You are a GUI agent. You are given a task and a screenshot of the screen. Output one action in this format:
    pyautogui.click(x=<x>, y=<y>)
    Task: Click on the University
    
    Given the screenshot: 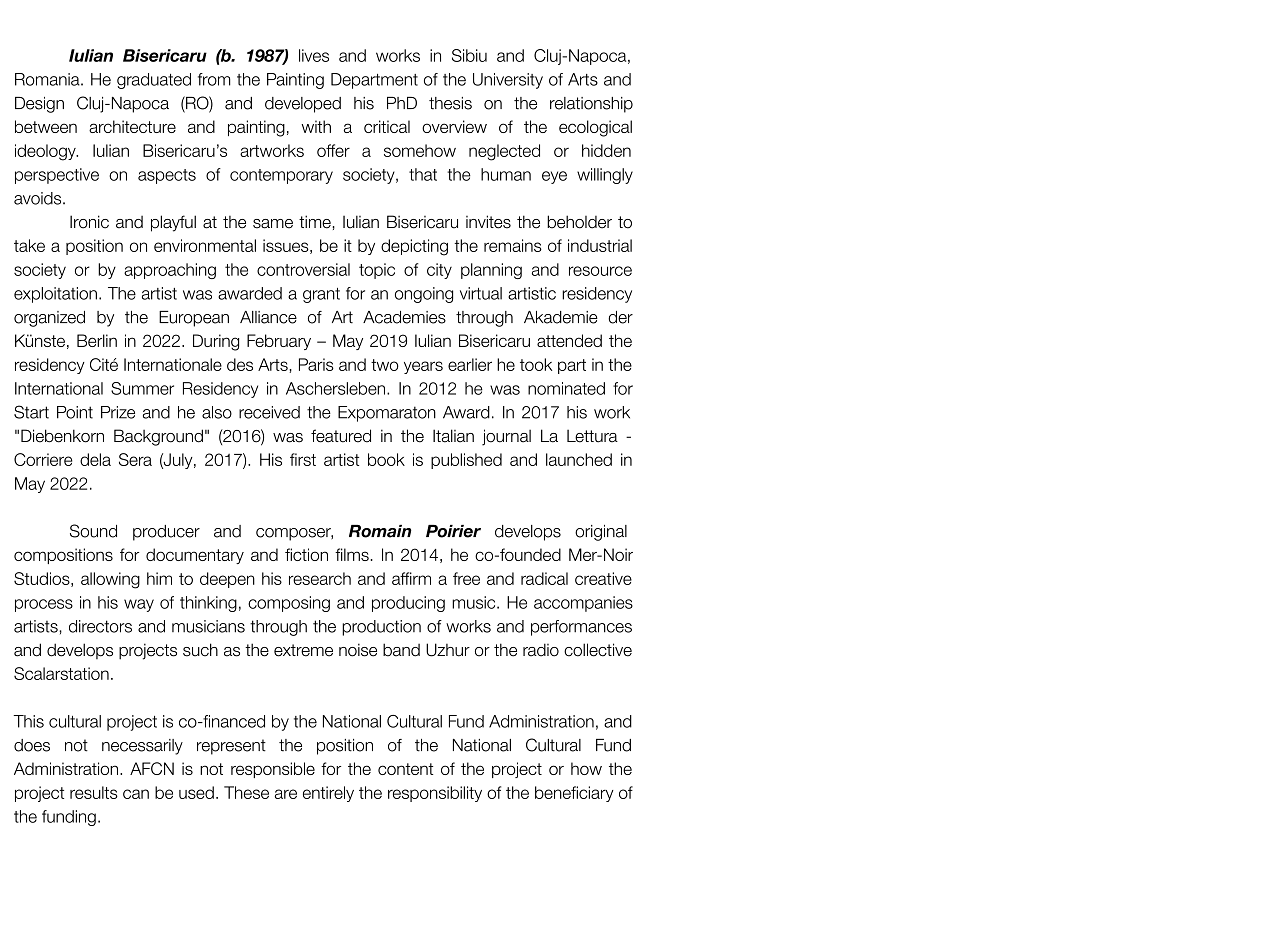 What is the action you would take?
    pyautogui.click(x=508, y=81)
